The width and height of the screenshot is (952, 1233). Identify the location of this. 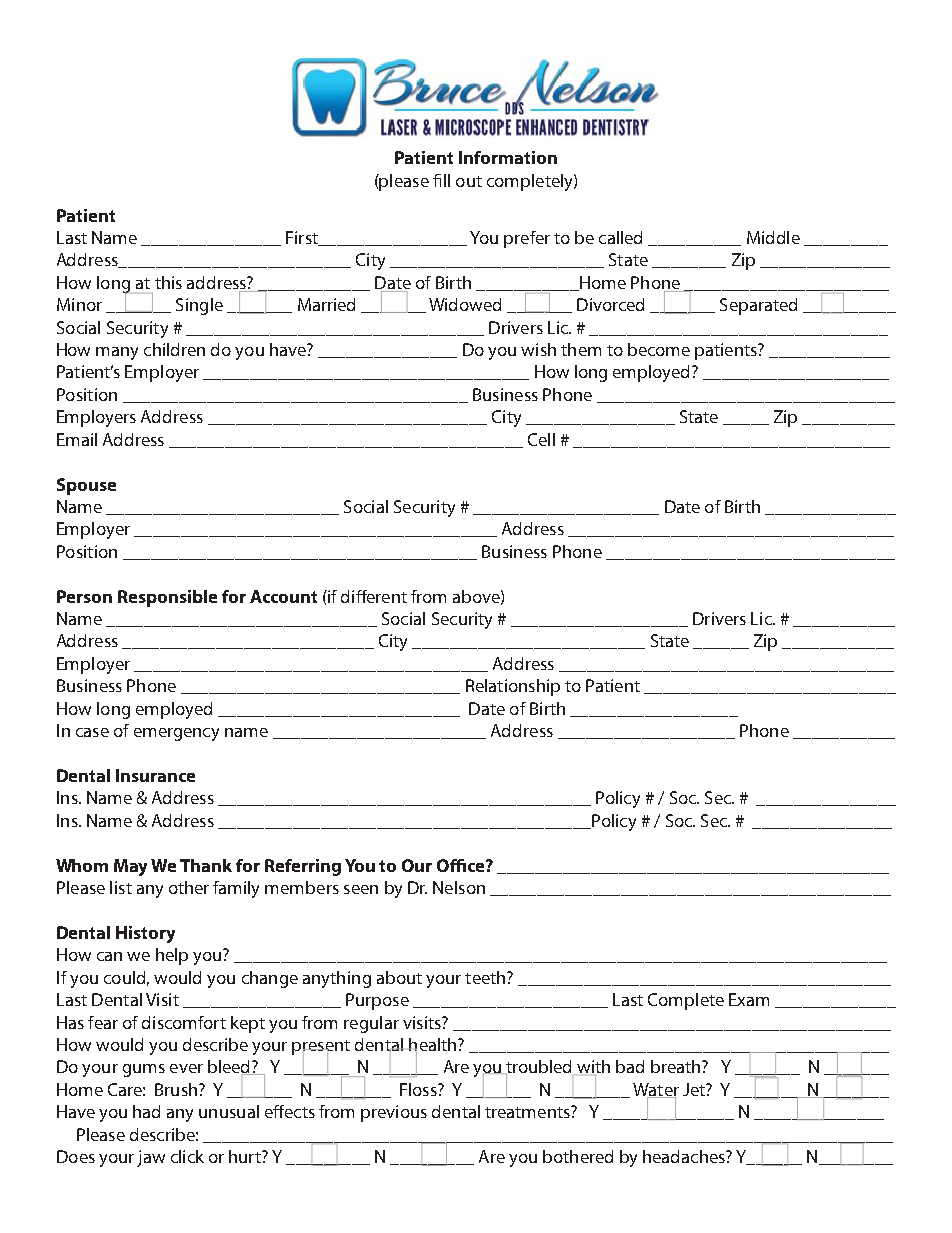
(168, 282).
